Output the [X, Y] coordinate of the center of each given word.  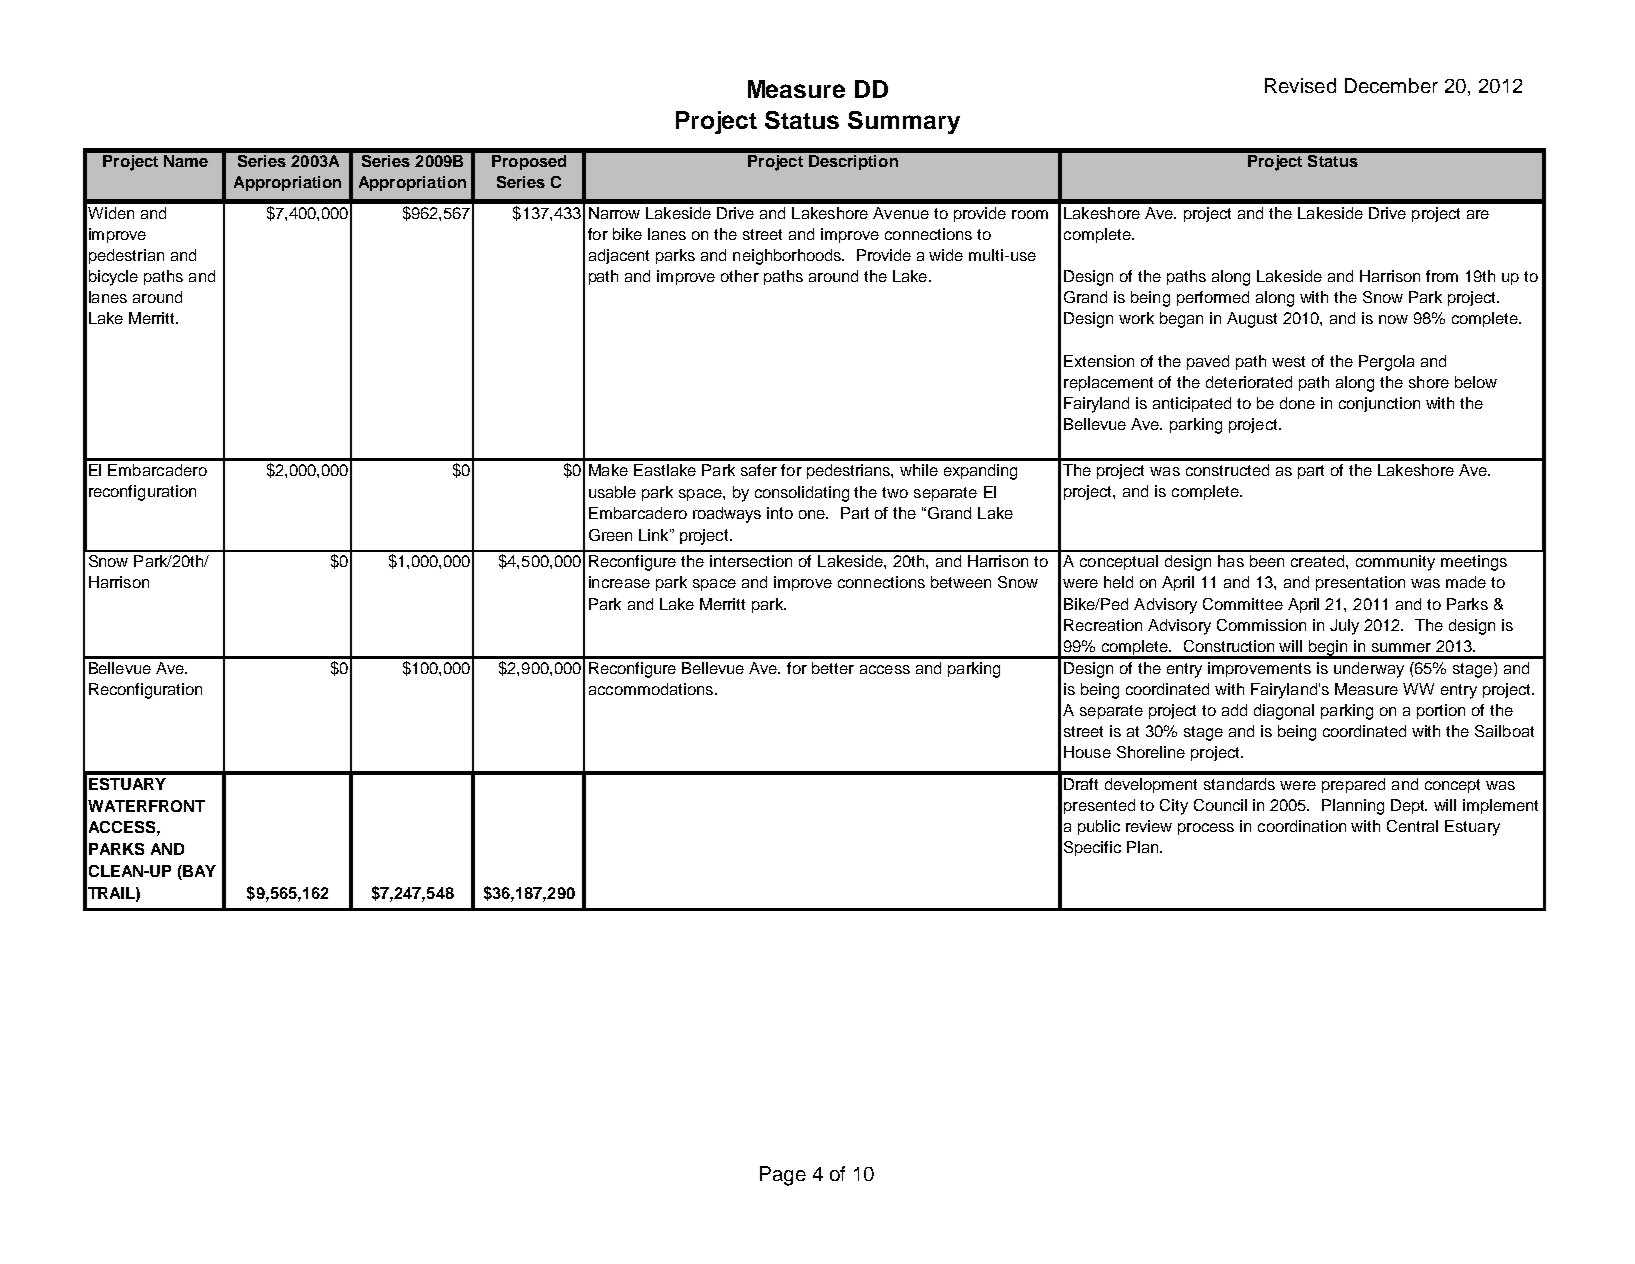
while [919, 470]
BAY [198, 871]
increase [619, 582]
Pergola [1386, 363]
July [1344, 627]
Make [608, 470]
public [1099, 827]
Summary [904, 122]
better [833, 668]
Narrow [614, 213]
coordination [1302, 826]
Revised [1300, 85]
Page [783, 1176]
